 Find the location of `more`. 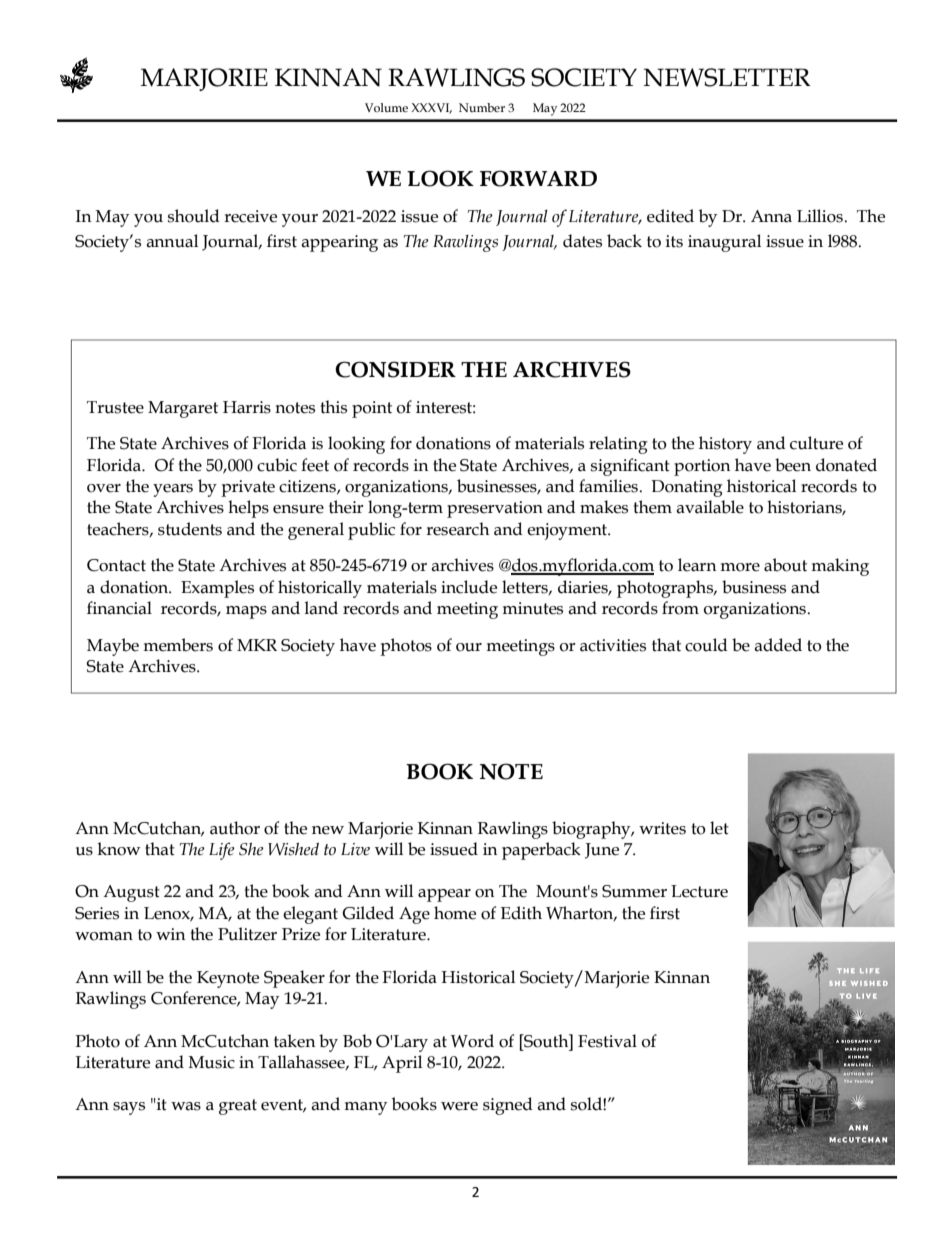

more is located at coordinates (740, 567).
